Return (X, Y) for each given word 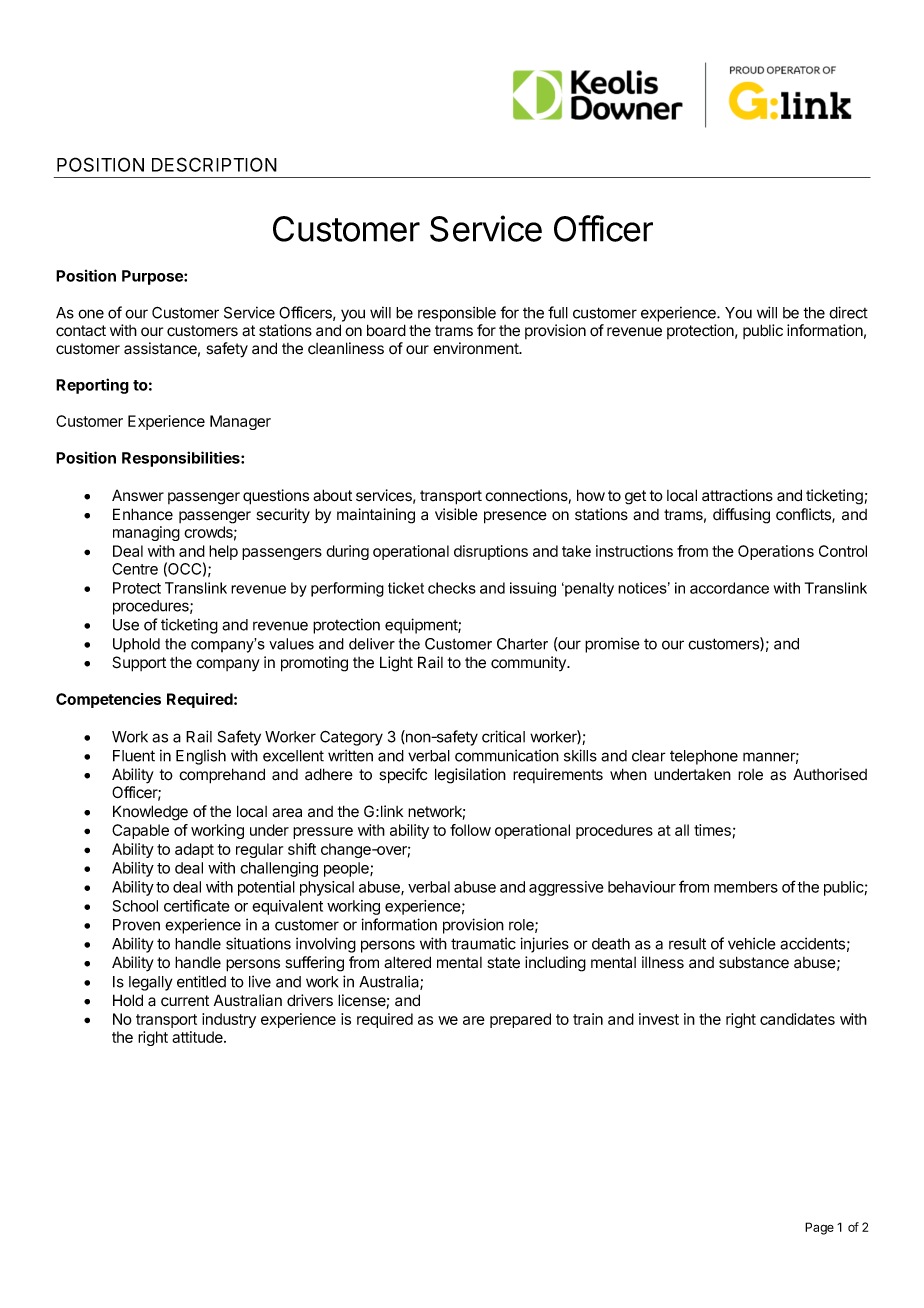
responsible (457, 314)
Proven (136, 925)
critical (503, 736)
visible (456, 514)
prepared (520, 1020)
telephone (704, 757)
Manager (240, 422)
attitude (198, 1037)
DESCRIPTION (214, 164)
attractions (737, 495)
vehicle (752, 943)
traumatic (483, 943)
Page (819, 1228)
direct (848, 312)
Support (139, 664)
